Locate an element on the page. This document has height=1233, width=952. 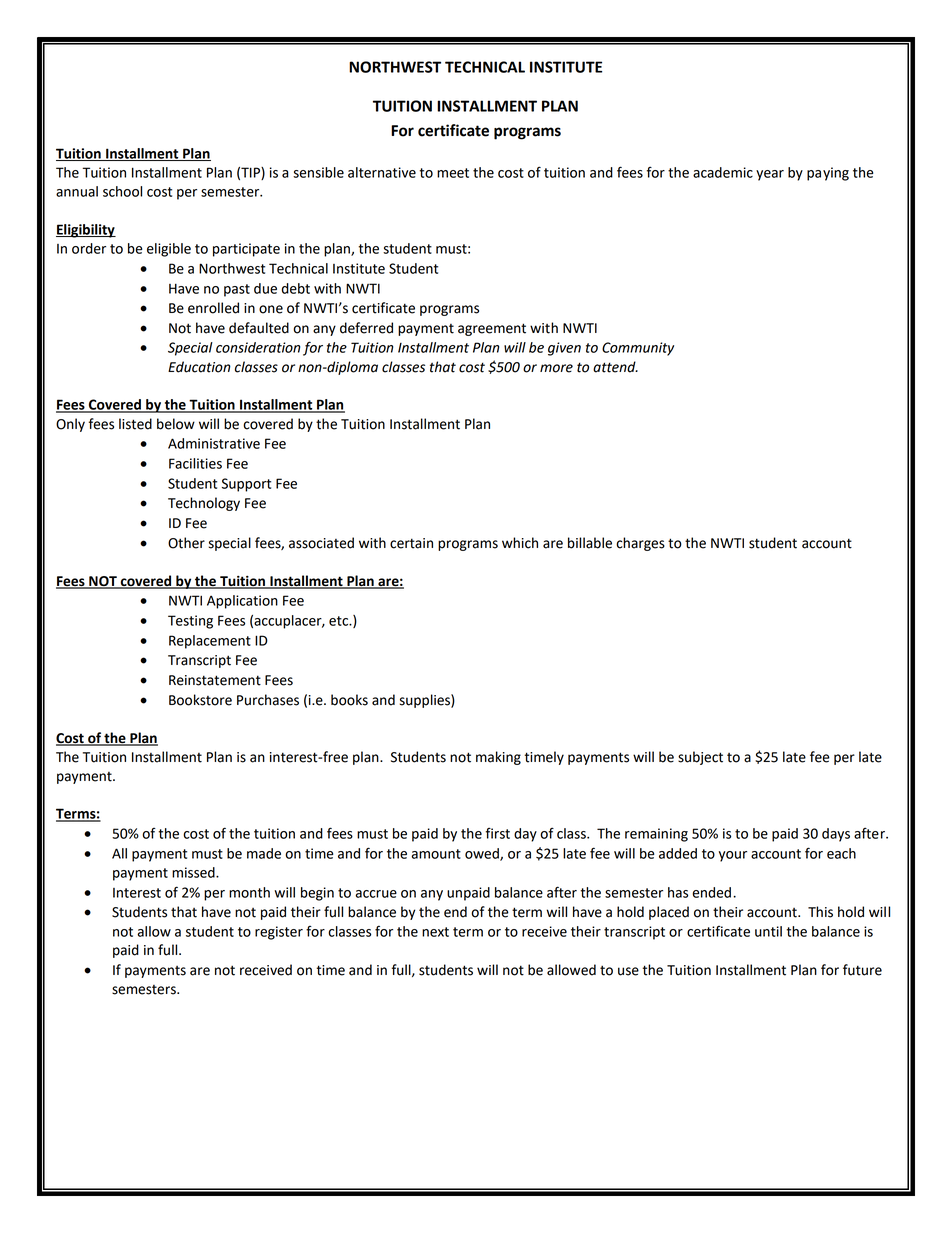
next is located at coordinates (435, 932).
